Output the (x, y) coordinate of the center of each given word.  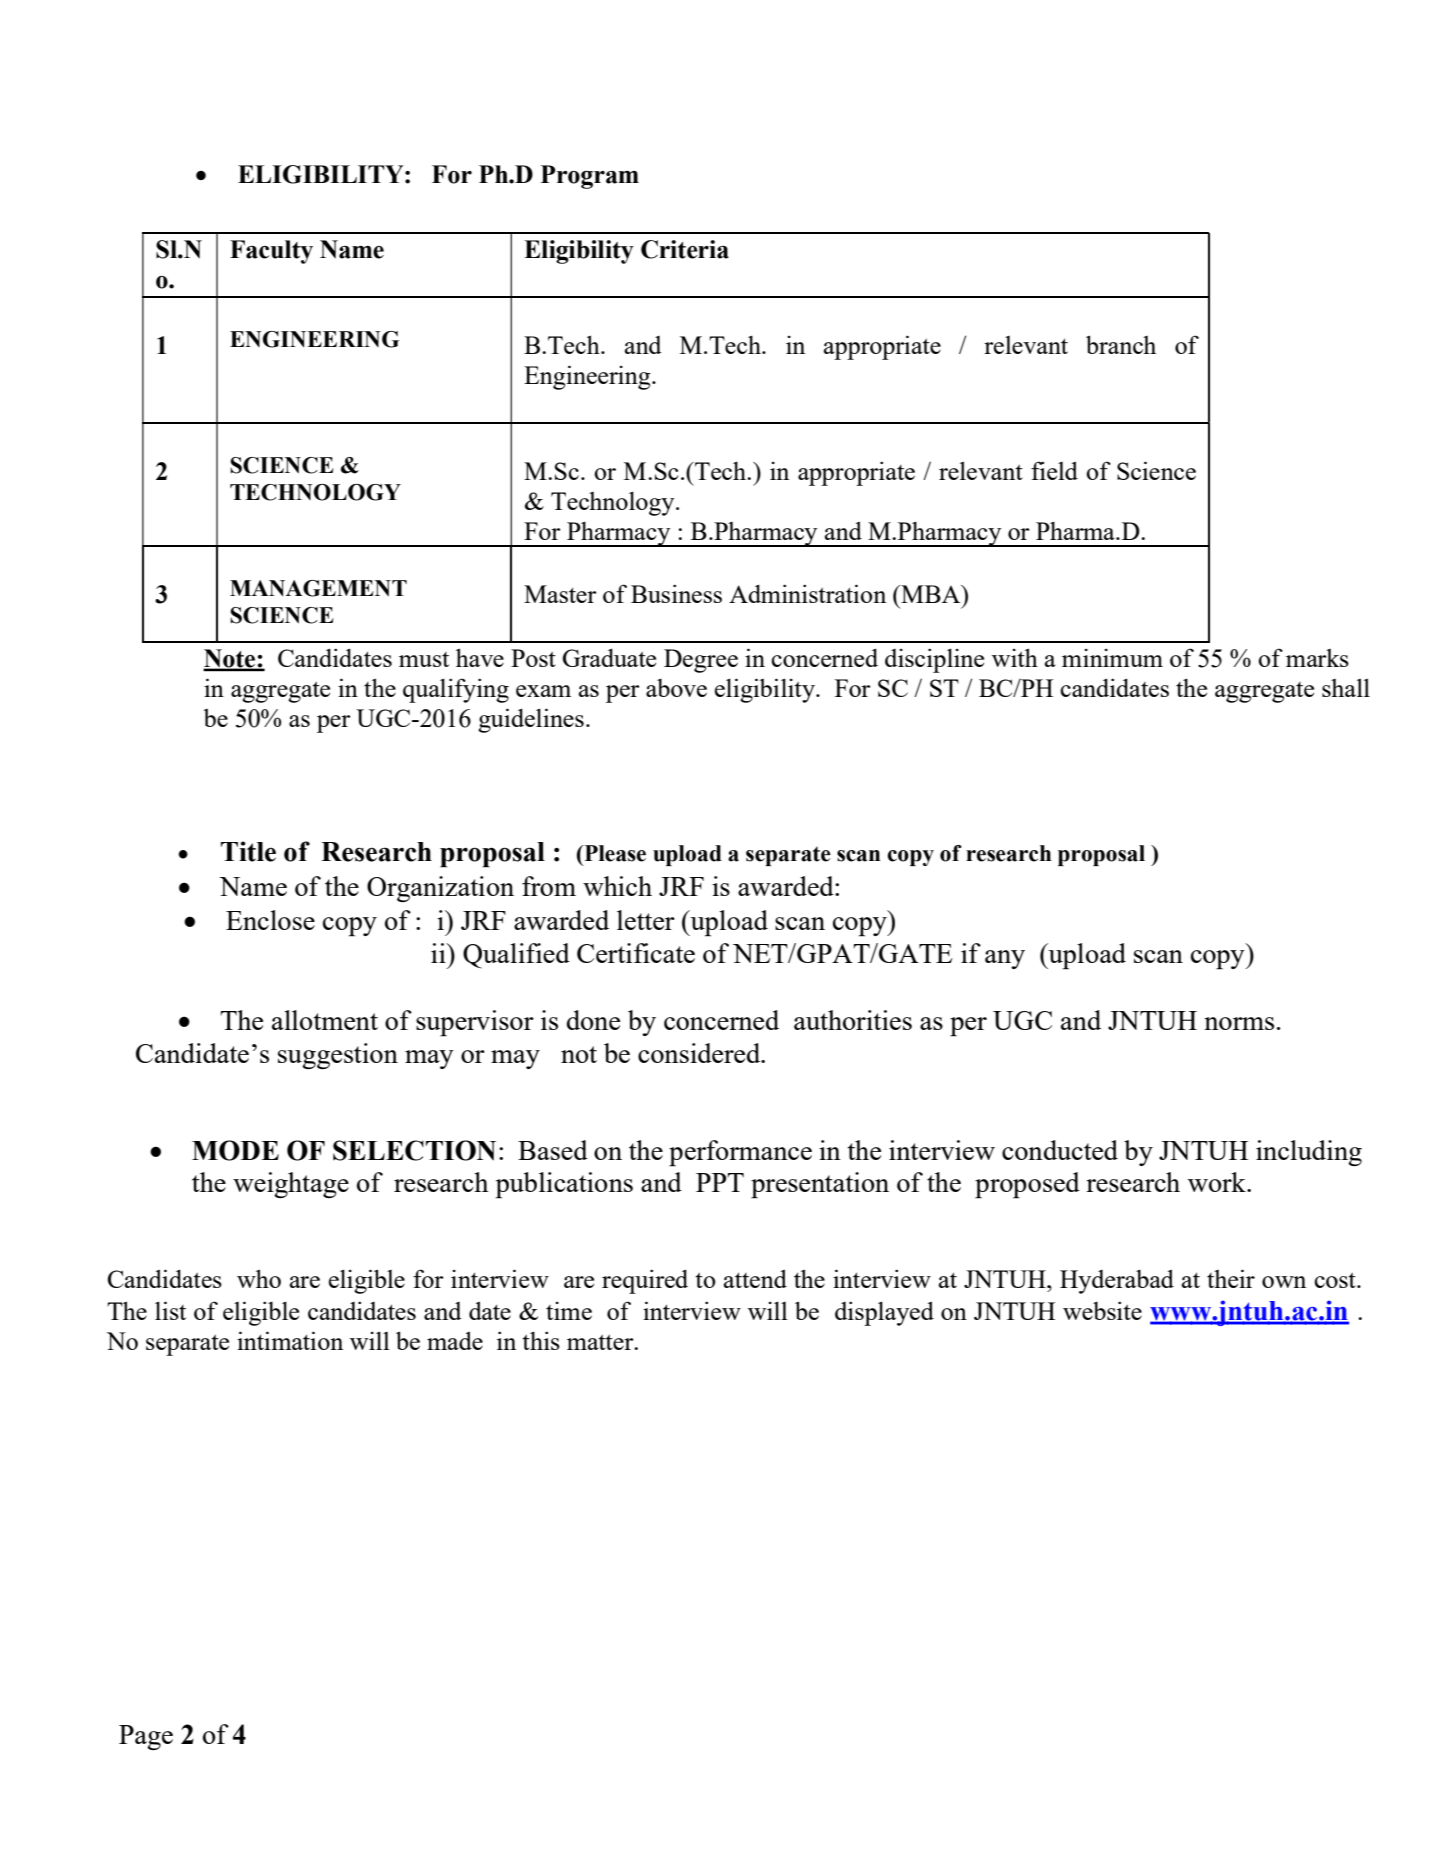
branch (1121, 344)
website (1102, 1310)
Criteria (685, 249)
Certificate (636, 953)
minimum (1112, 658)
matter (601, 1342)
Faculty (271, 252)
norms (1239, 1023)
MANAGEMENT (318, 588)
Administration (807, 593)
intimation (290, 1340)
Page (146, 1737)
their (1231, 1278)
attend (755, 1278)
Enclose (270, 920)
